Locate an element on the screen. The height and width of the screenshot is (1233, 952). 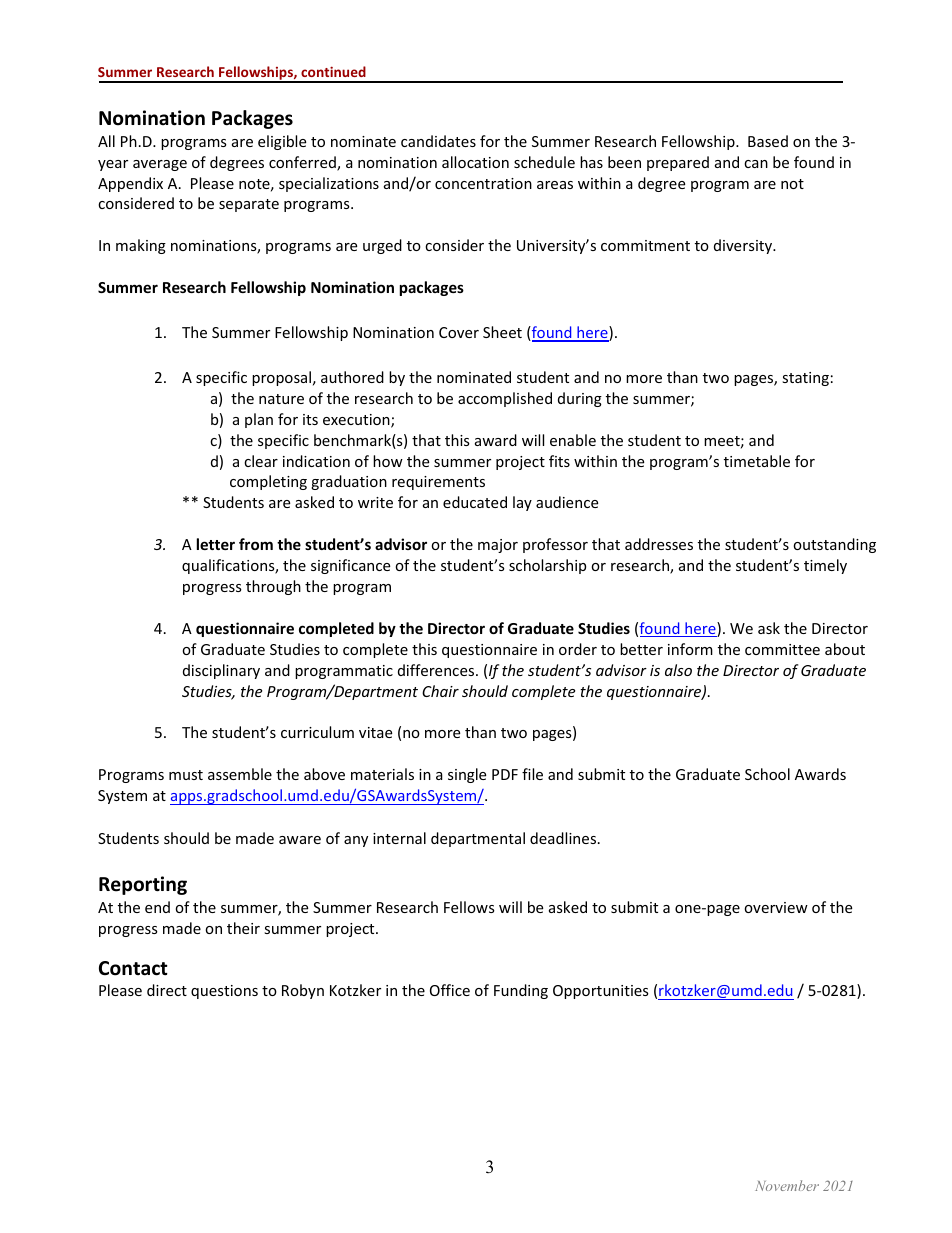
questions is located at coordinates (224, 992).
